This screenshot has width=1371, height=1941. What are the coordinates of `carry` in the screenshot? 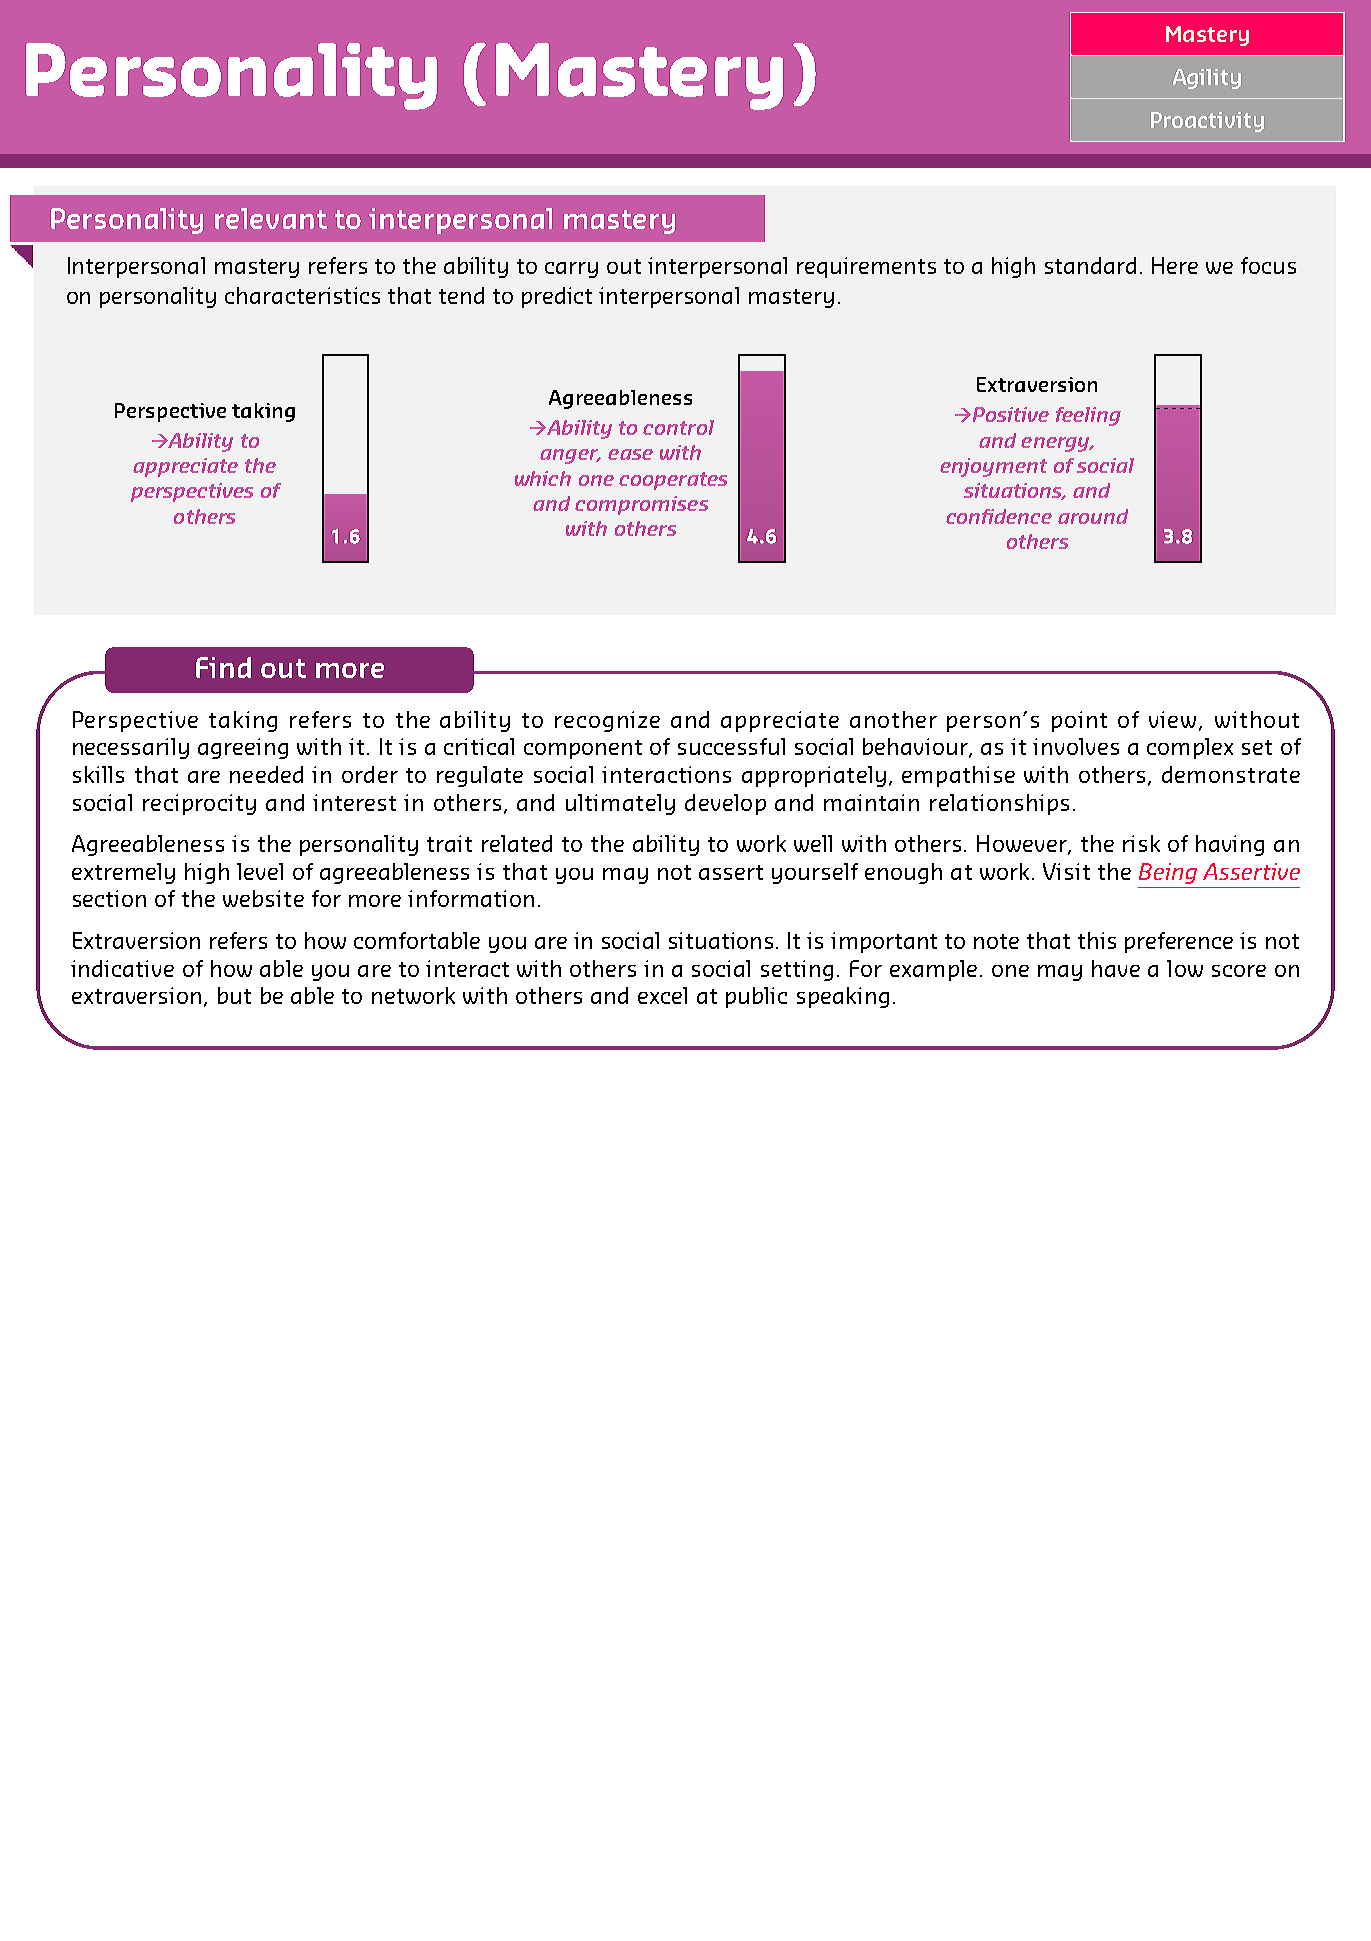 It's located at (571, 270).
